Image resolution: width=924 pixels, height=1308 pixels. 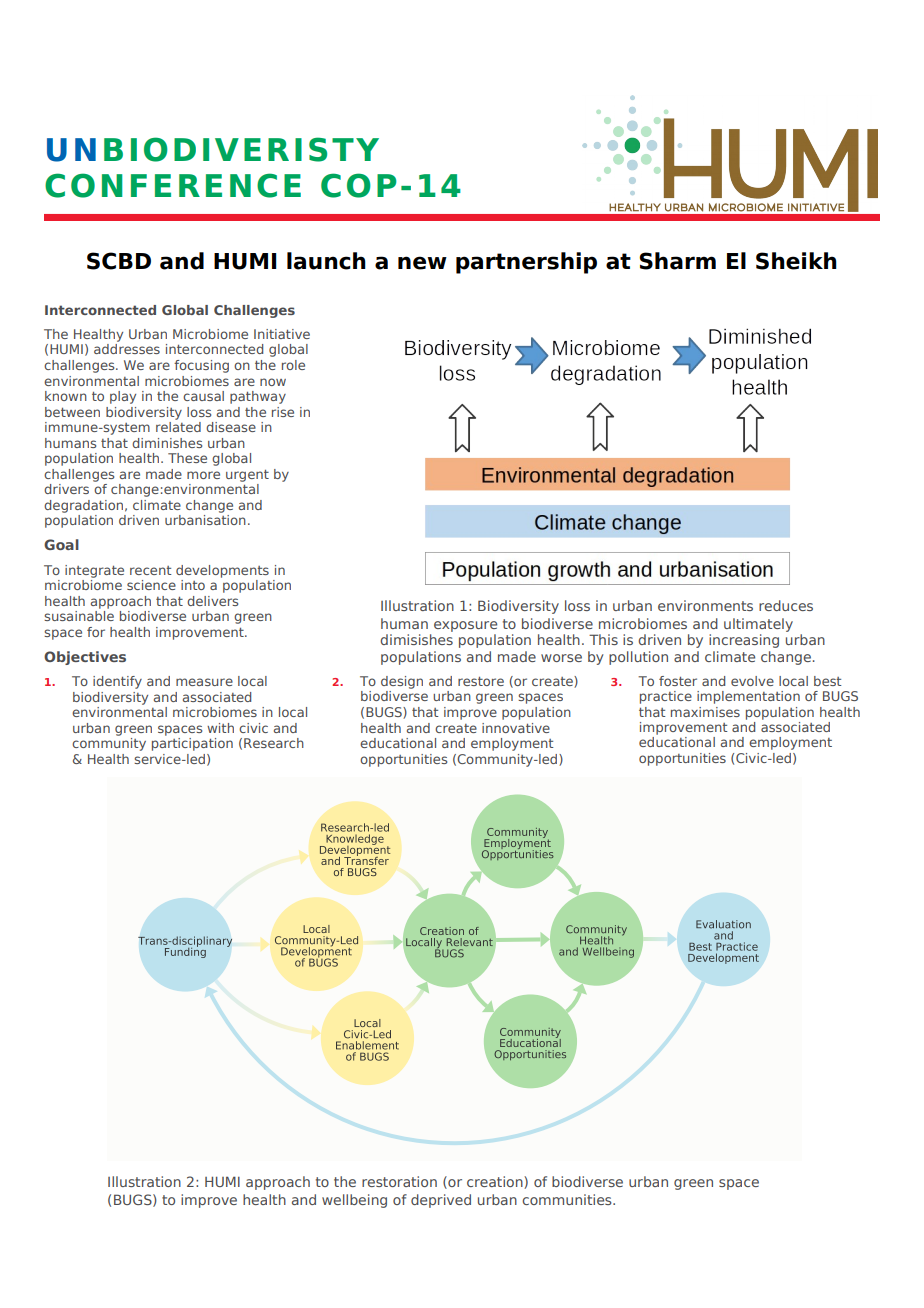 What do you see at coordinates (422, 263) in the image?
I see `new` at bounding box center [422, 263].
